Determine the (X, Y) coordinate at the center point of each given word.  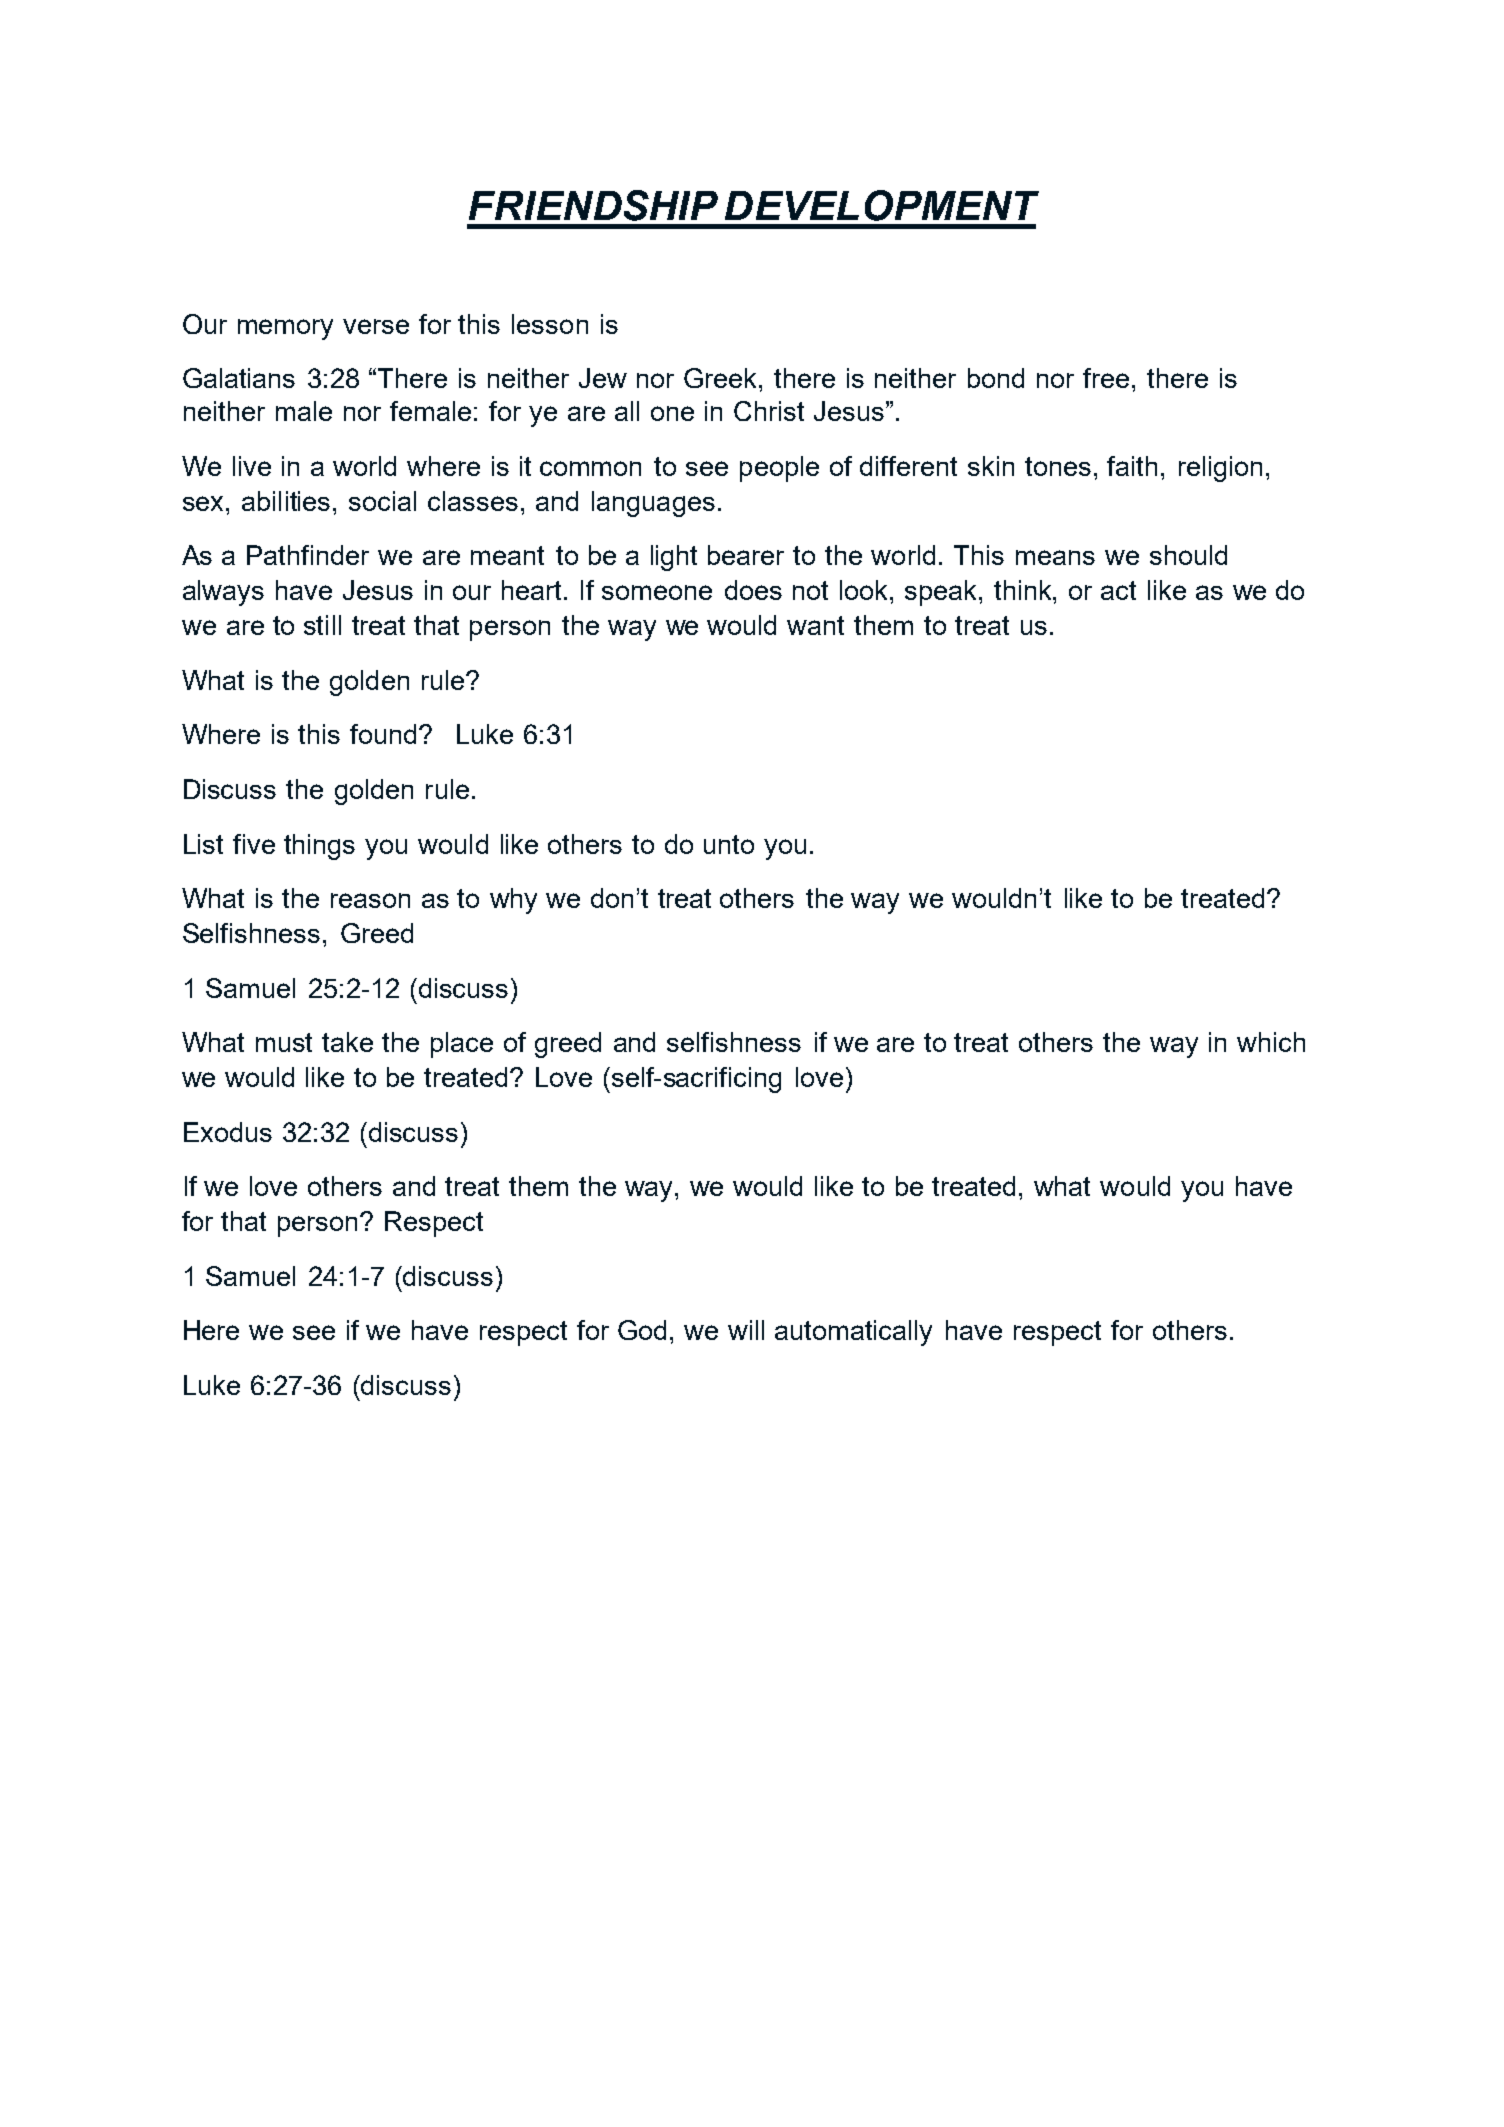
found (383, 734)
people (779, 469)
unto (729, 844)
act (1118, 590)
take (347, 1042)
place (462, 1045)
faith (1132, 466)
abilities (286, 501)
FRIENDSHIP (593, 205)
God (642, 1330)
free (1106, 378)
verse (376, 326)
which (1271, 1042)
